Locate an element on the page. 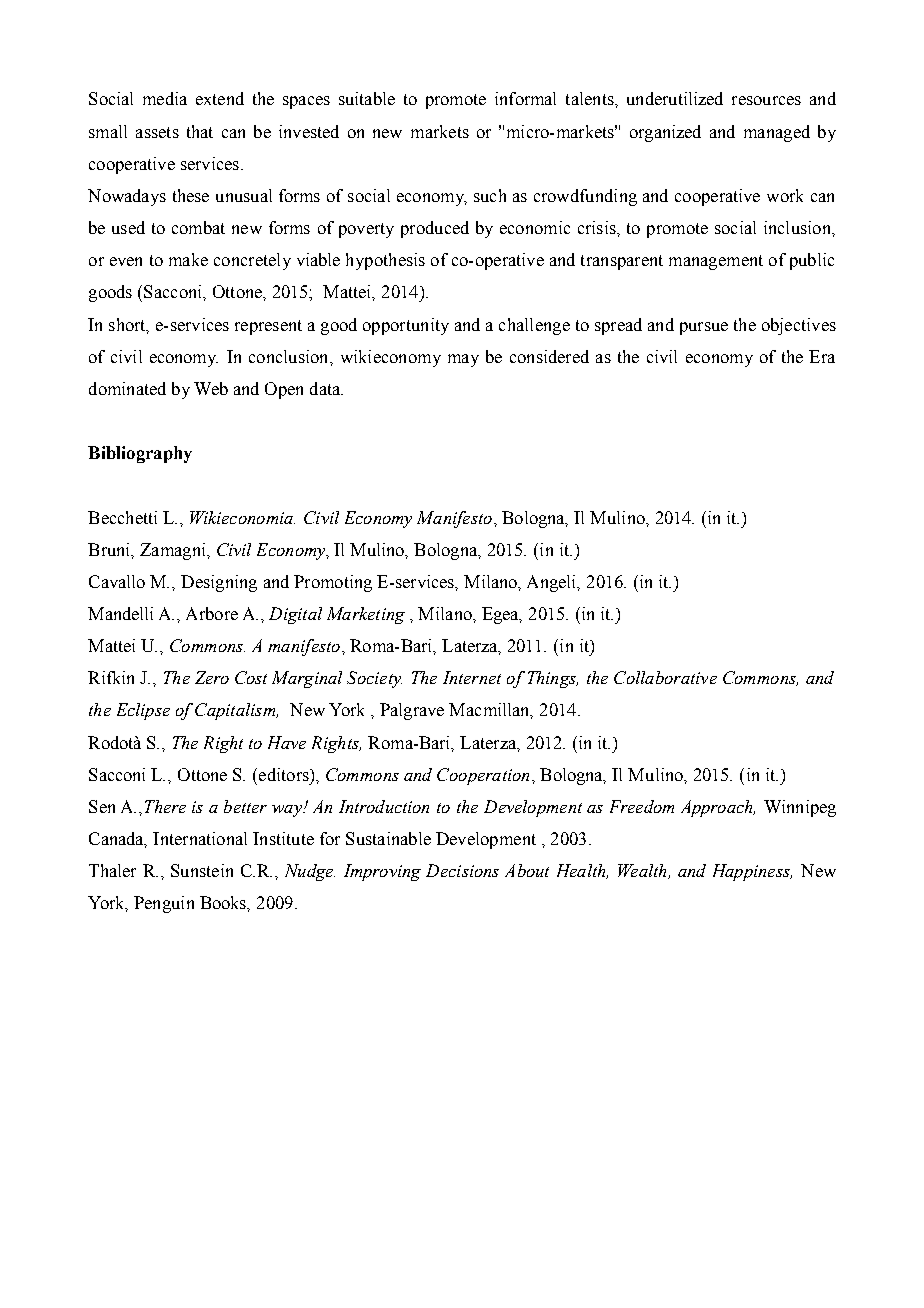  Zero is located at coordinates (212, 677).
